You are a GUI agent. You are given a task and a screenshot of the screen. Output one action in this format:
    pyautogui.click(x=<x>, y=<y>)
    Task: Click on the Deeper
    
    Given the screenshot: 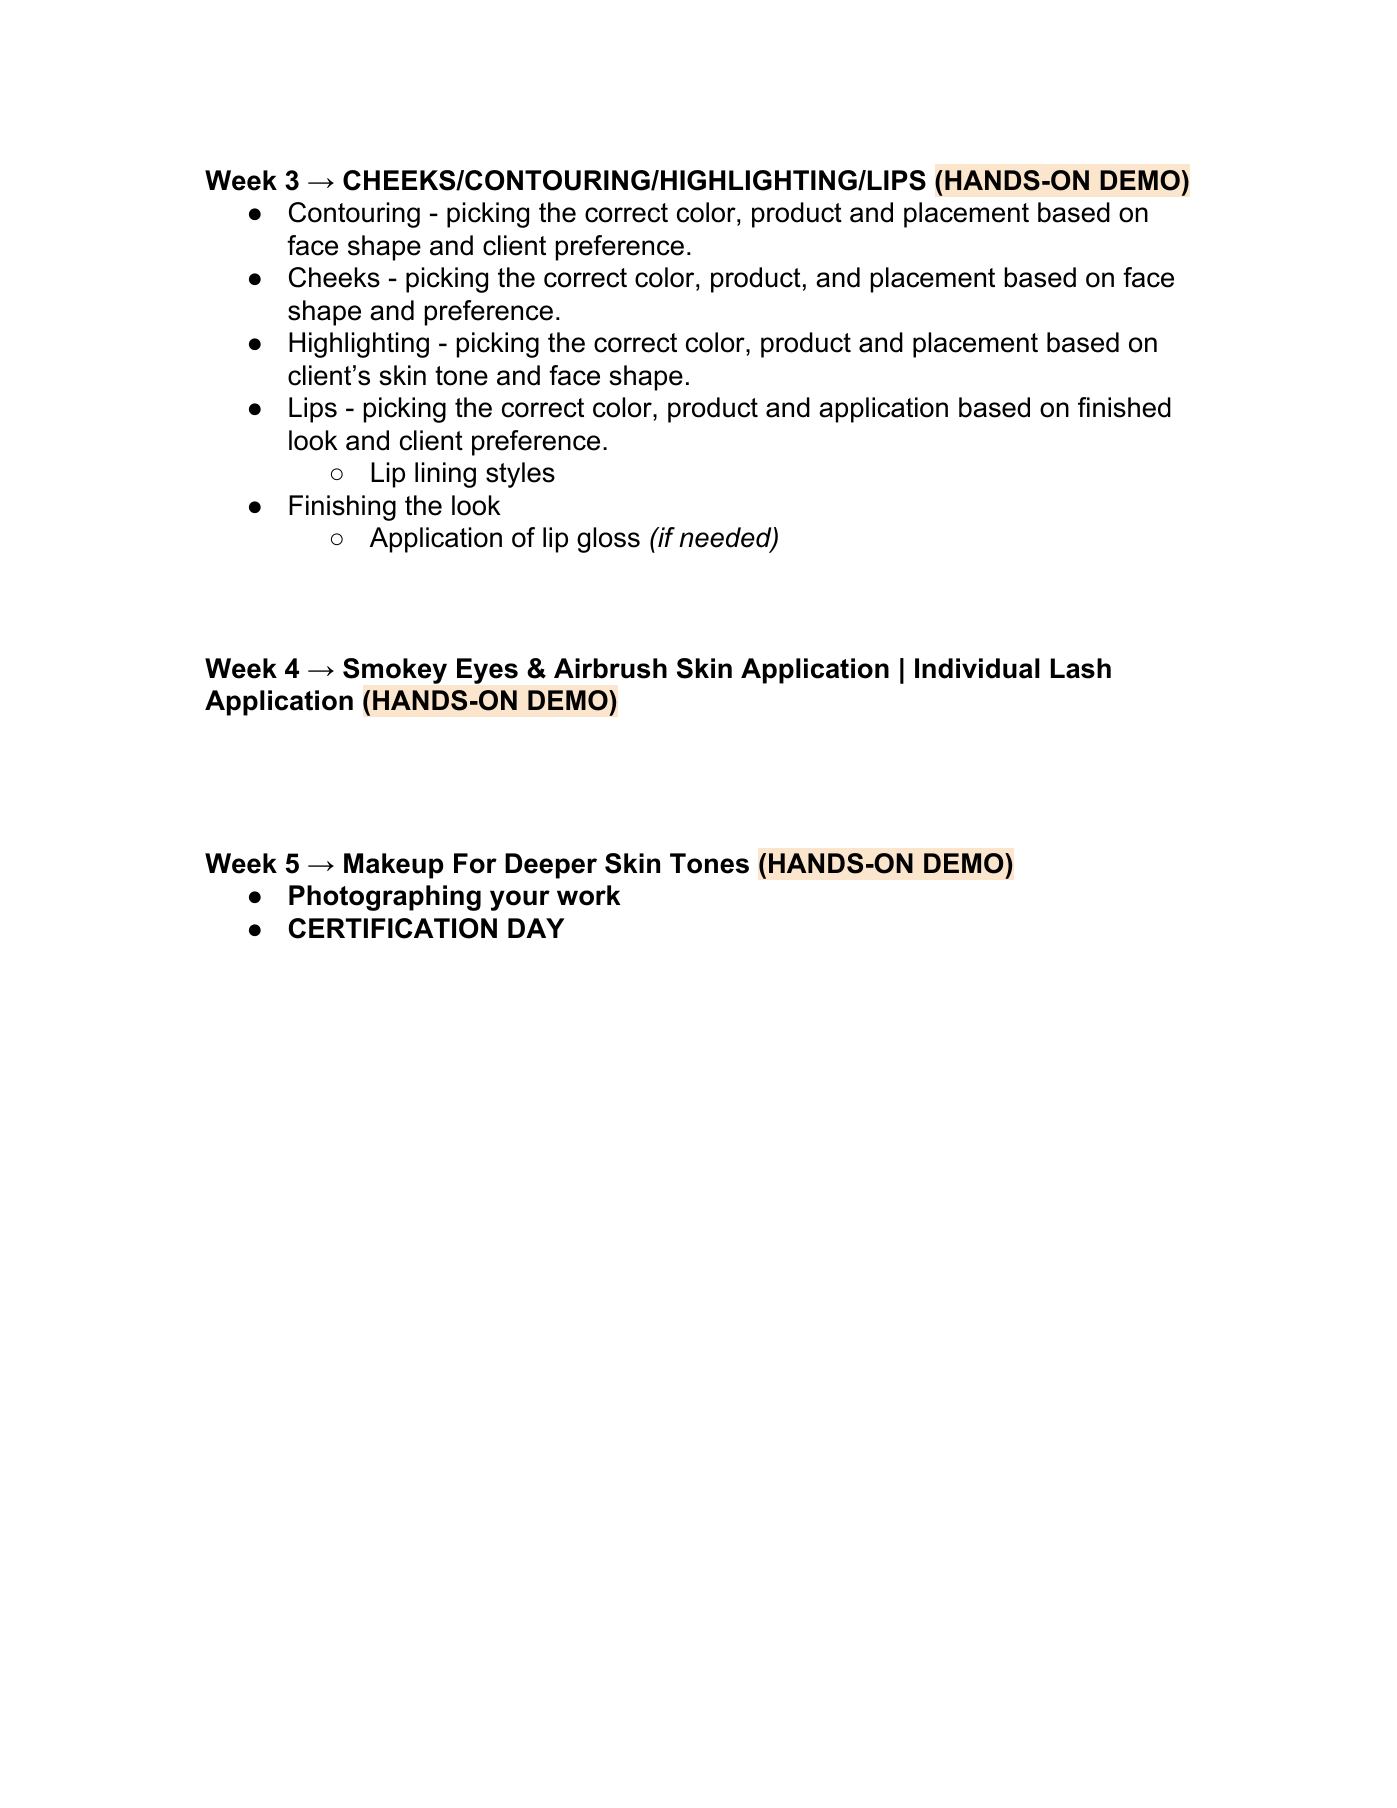 What is the action you would take?
    pyautogui.click(x=551, y=866)
